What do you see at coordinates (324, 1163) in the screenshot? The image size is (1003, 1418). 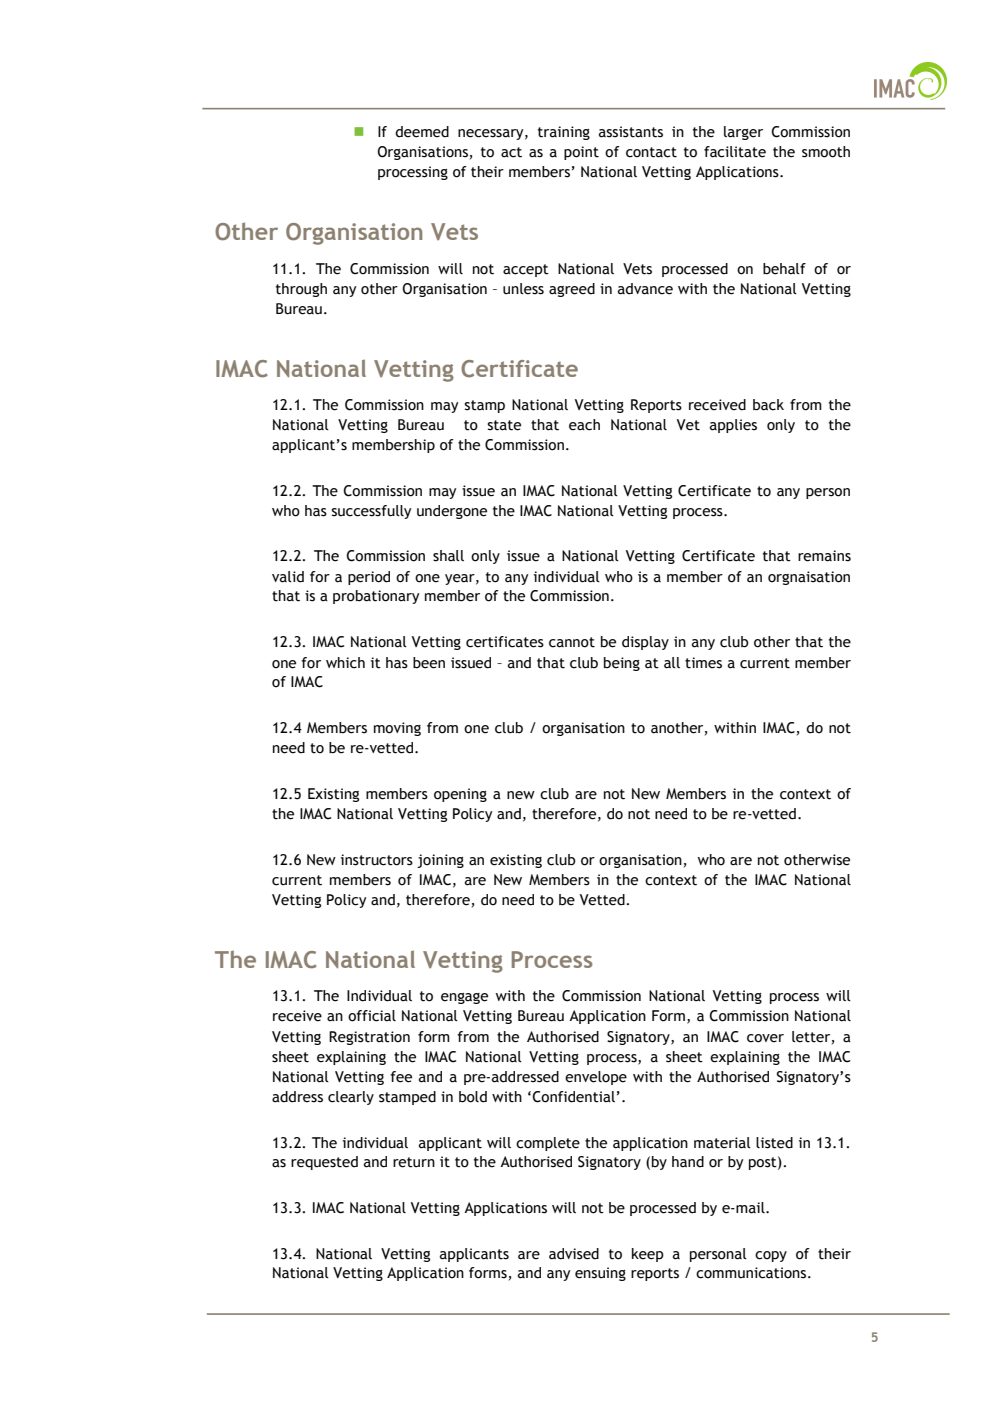 I see `requested` at bounding box center [324, 1163].
